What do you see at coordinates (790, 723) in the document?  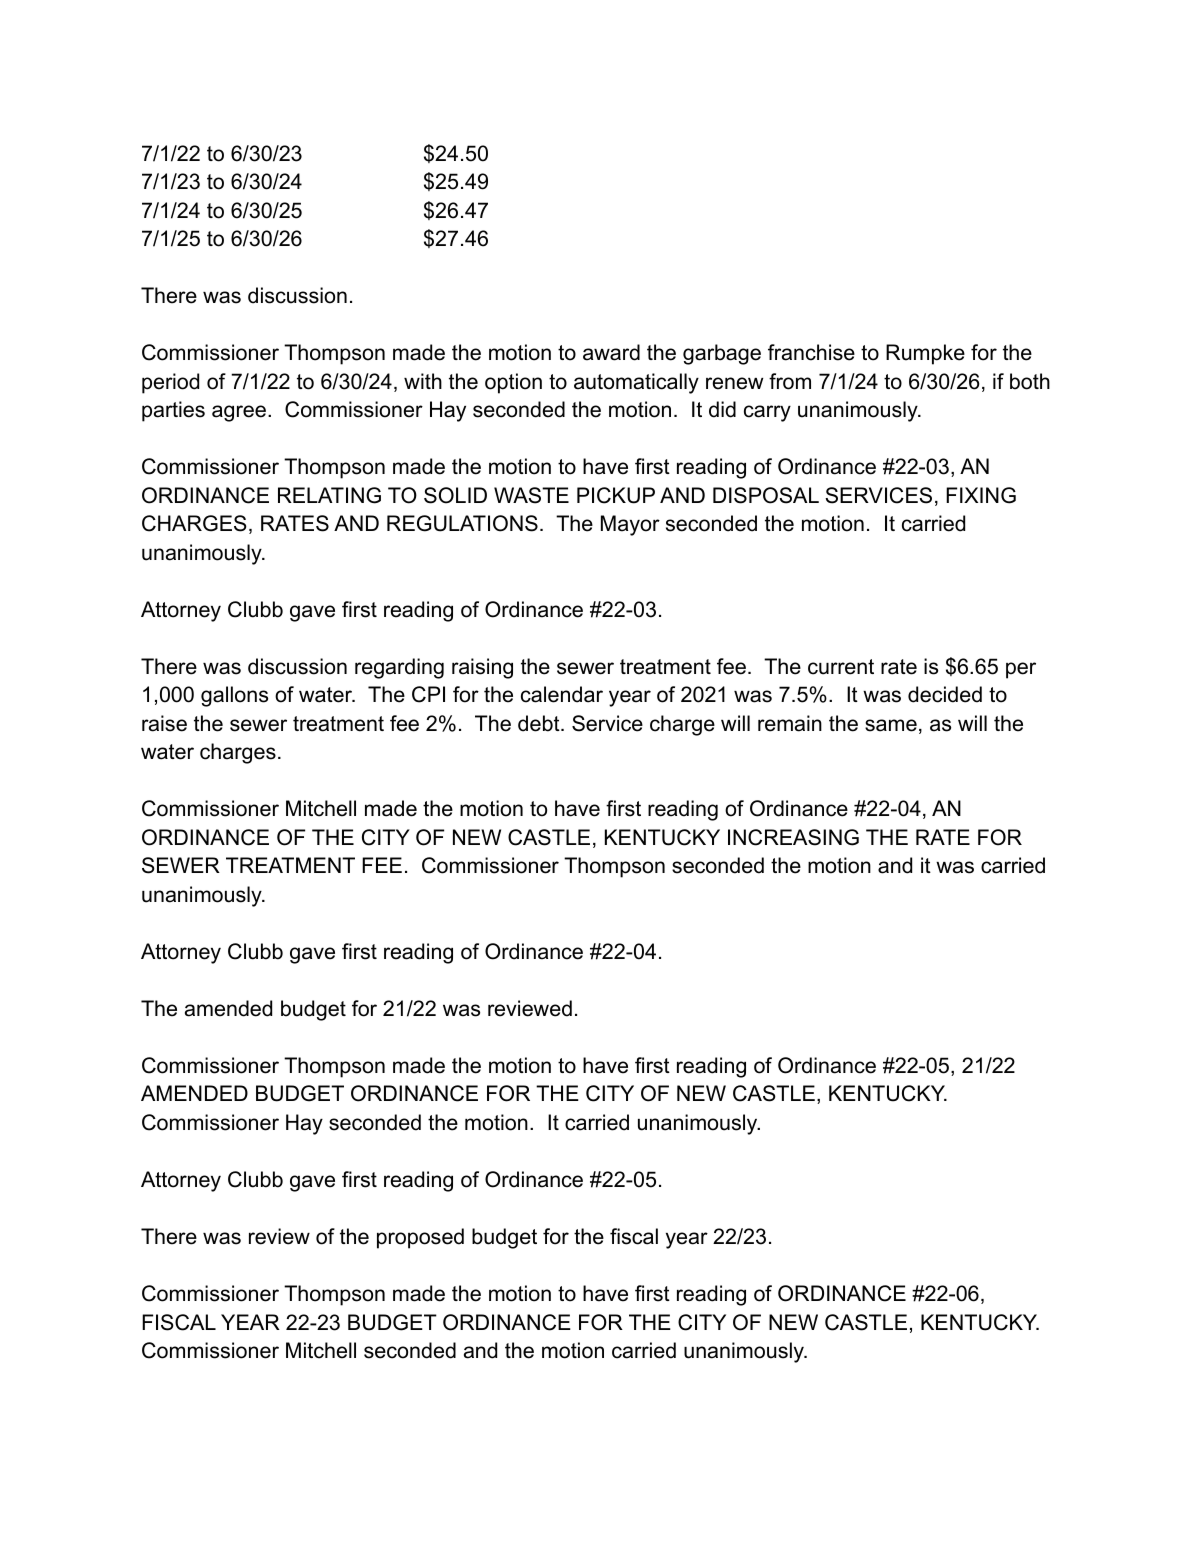 I see `remain` at bounding box center [790, 723].
